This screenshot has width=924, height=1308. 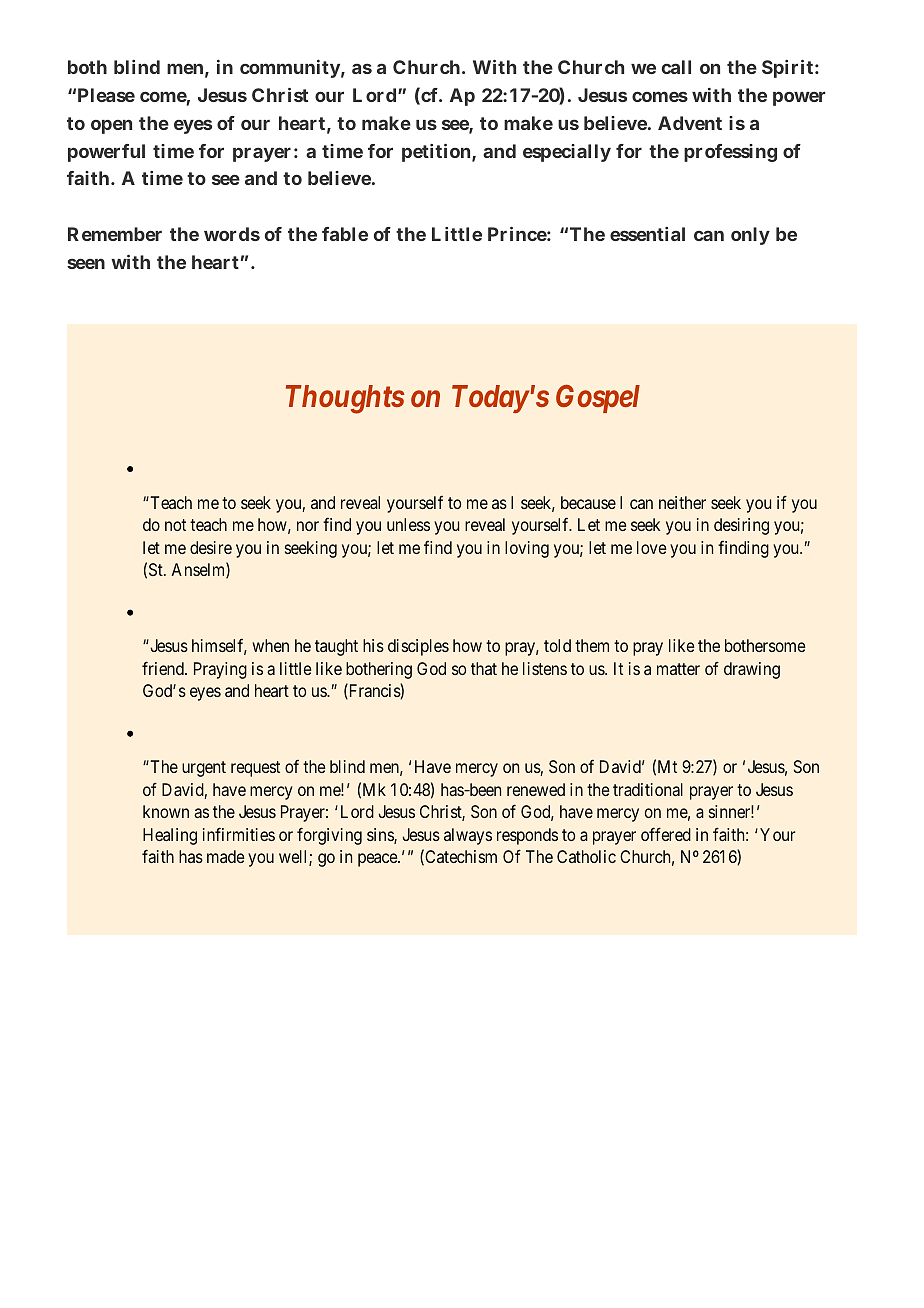 What do you see at coordinates (676, 67) in the screenshot?
I see `call` at bounding box center [676, 67].
